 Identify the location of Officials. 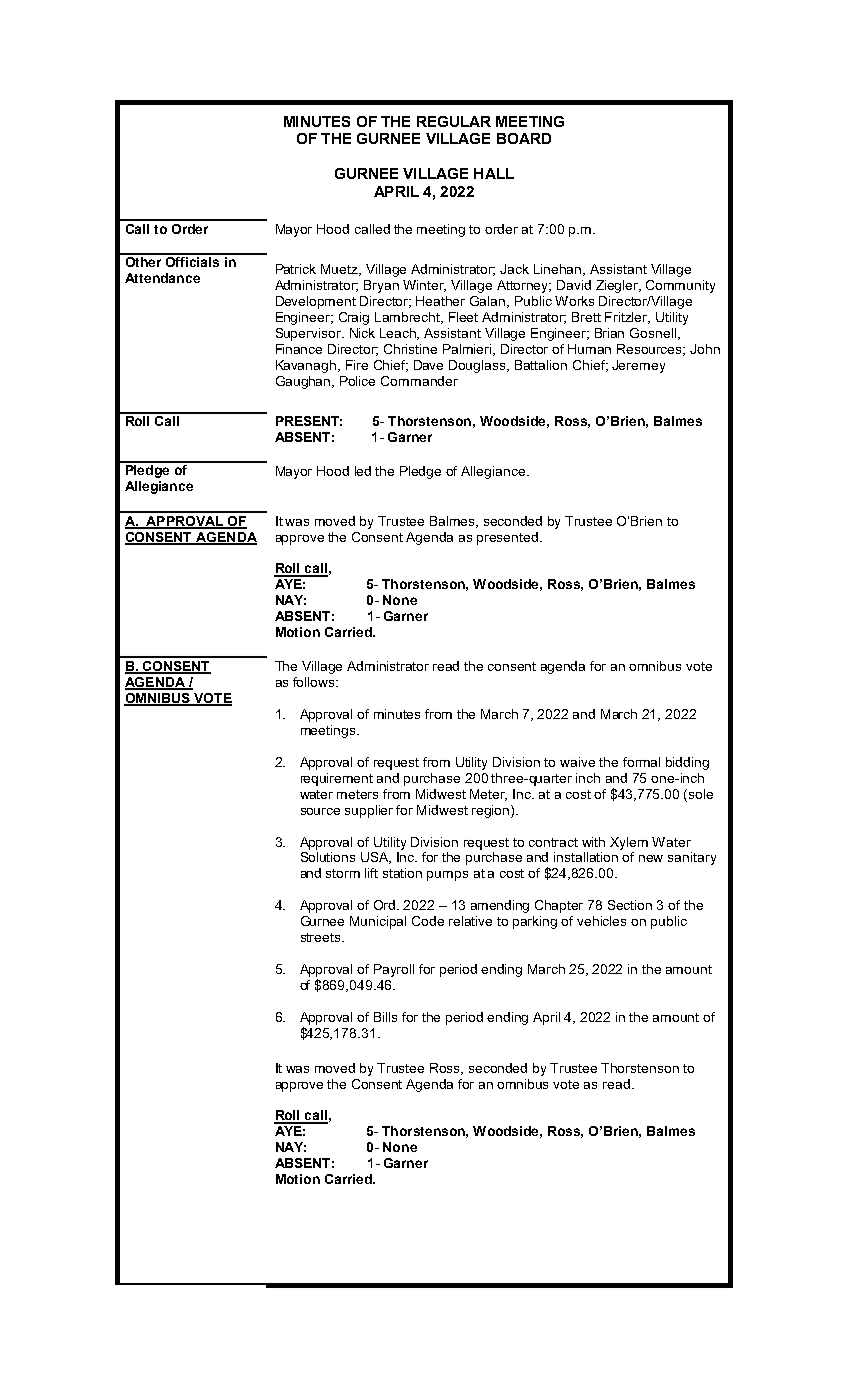
(193, 260).
